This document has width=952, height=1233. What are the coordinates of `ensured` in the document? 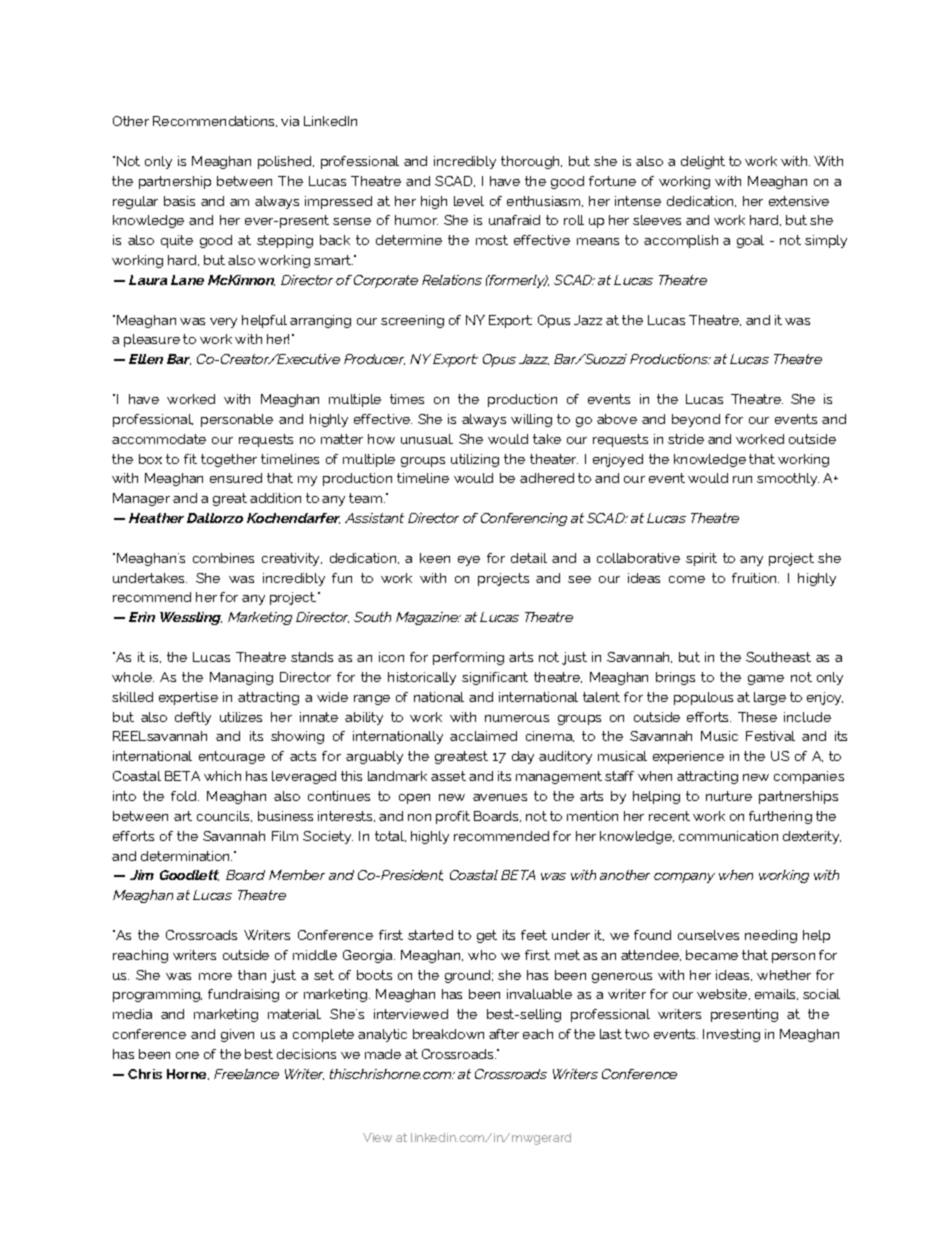 It's located at (236, 478).
